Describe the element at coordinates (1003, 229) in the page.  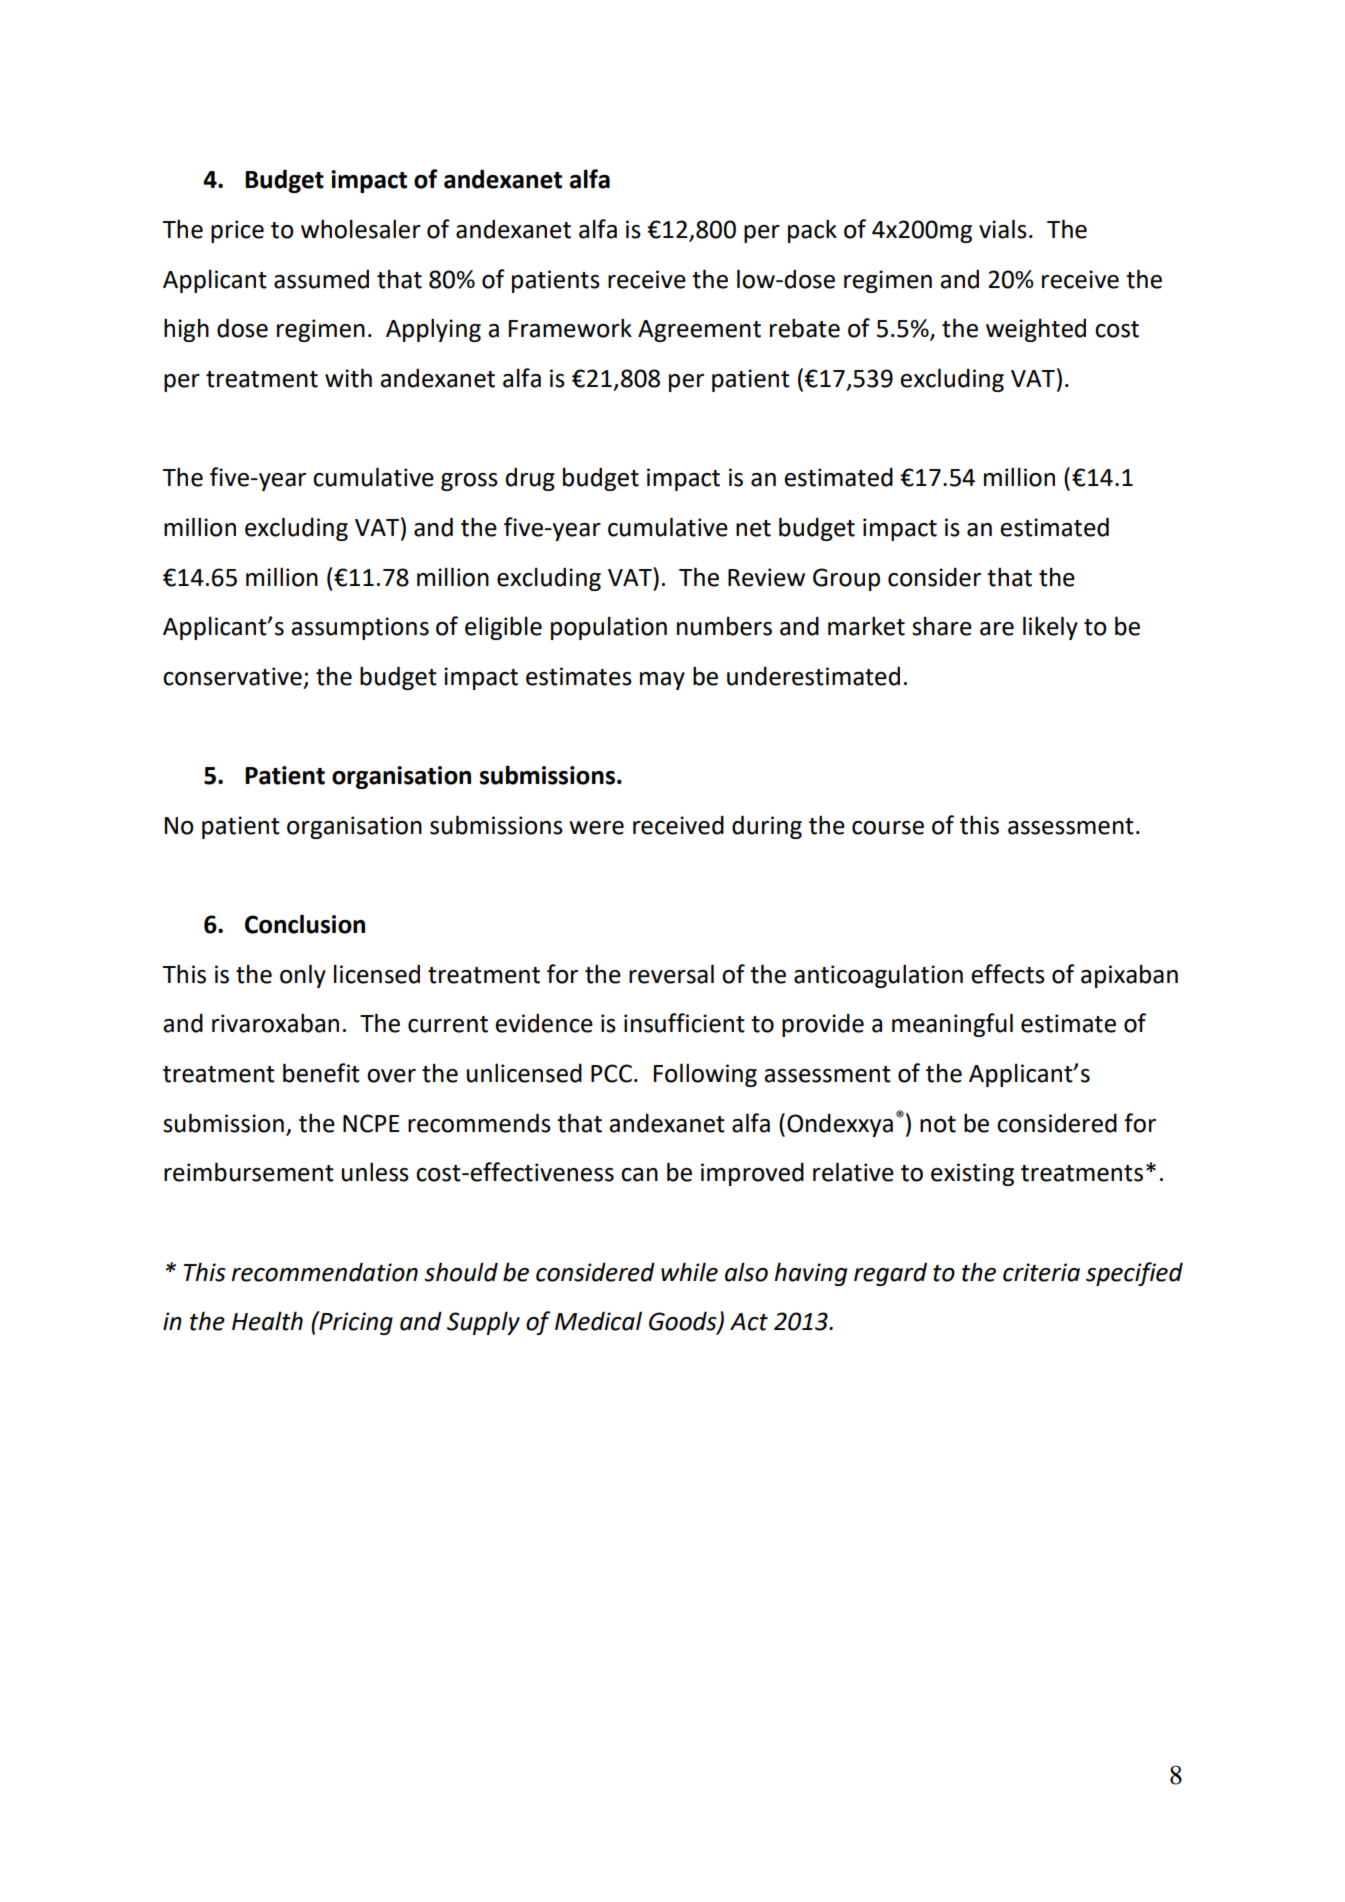
I see `vials` at that location.
